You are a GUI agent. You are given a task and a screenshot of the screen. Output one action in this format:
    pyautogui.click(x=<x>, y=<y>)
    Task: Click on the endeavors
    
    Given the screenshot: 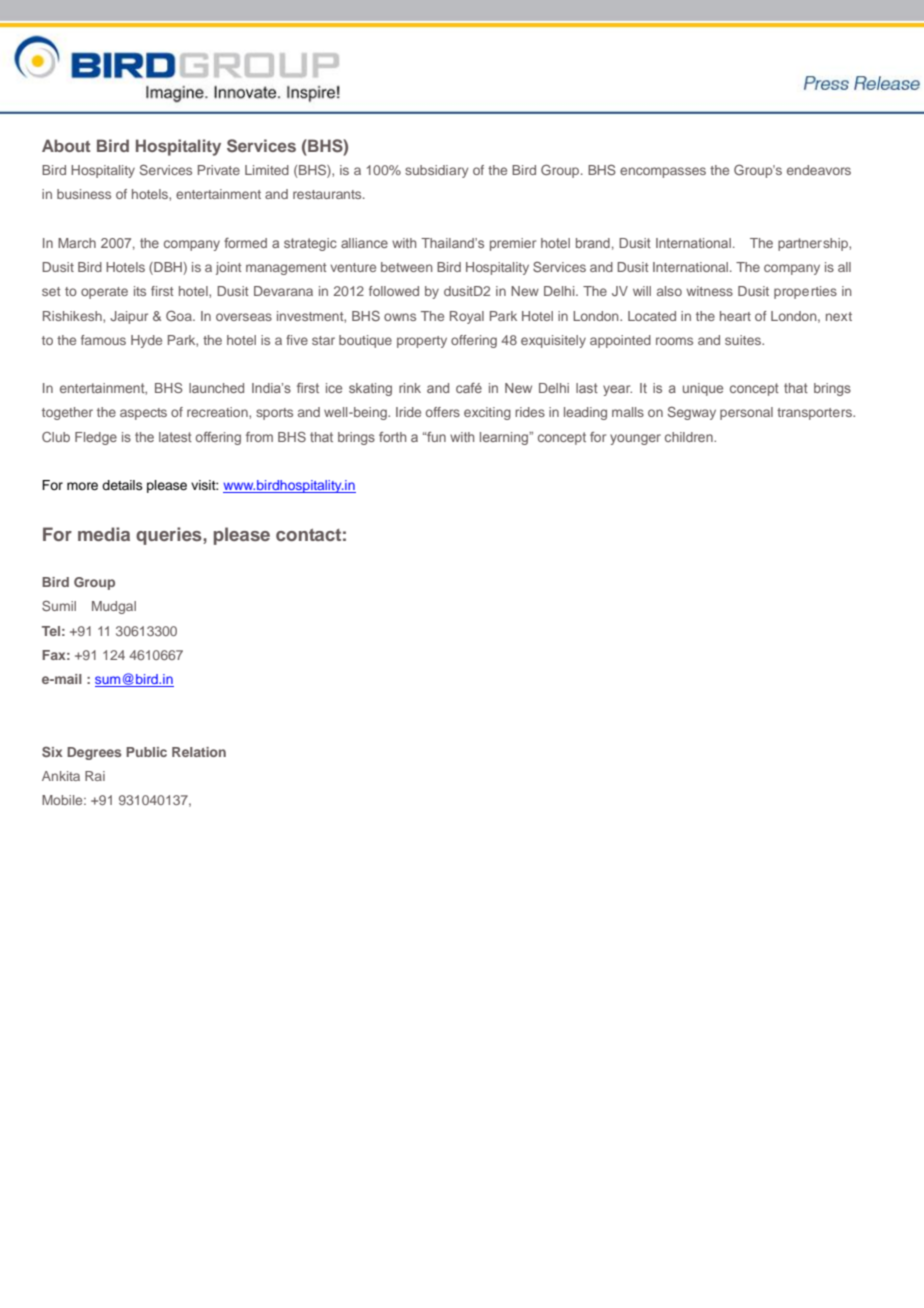 What is the action you would take?
    pyautogui.click(x=819, y=170)
